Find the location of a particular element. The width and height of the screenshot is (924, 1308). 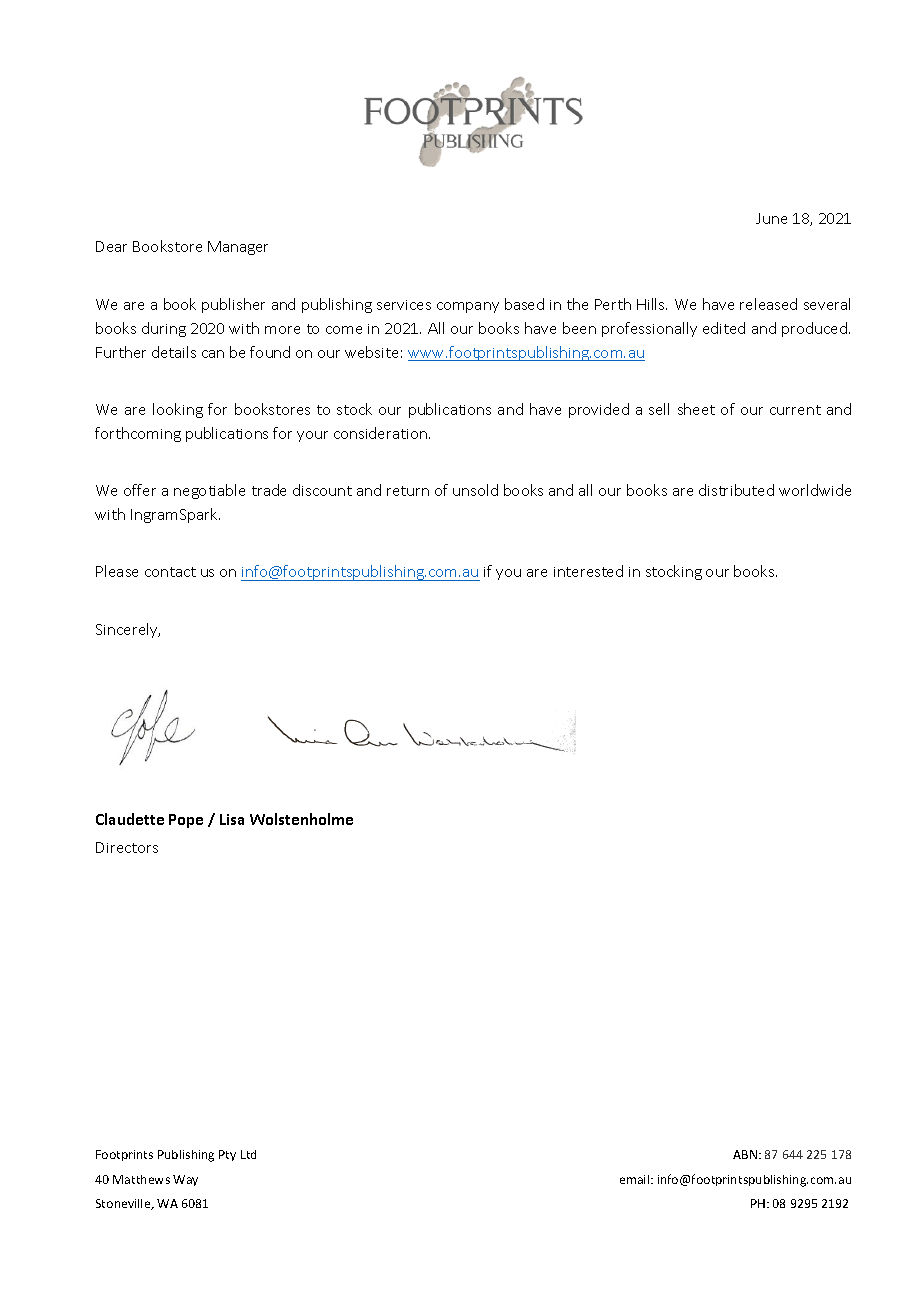

Pty is located at coordinates (227, 1155).
